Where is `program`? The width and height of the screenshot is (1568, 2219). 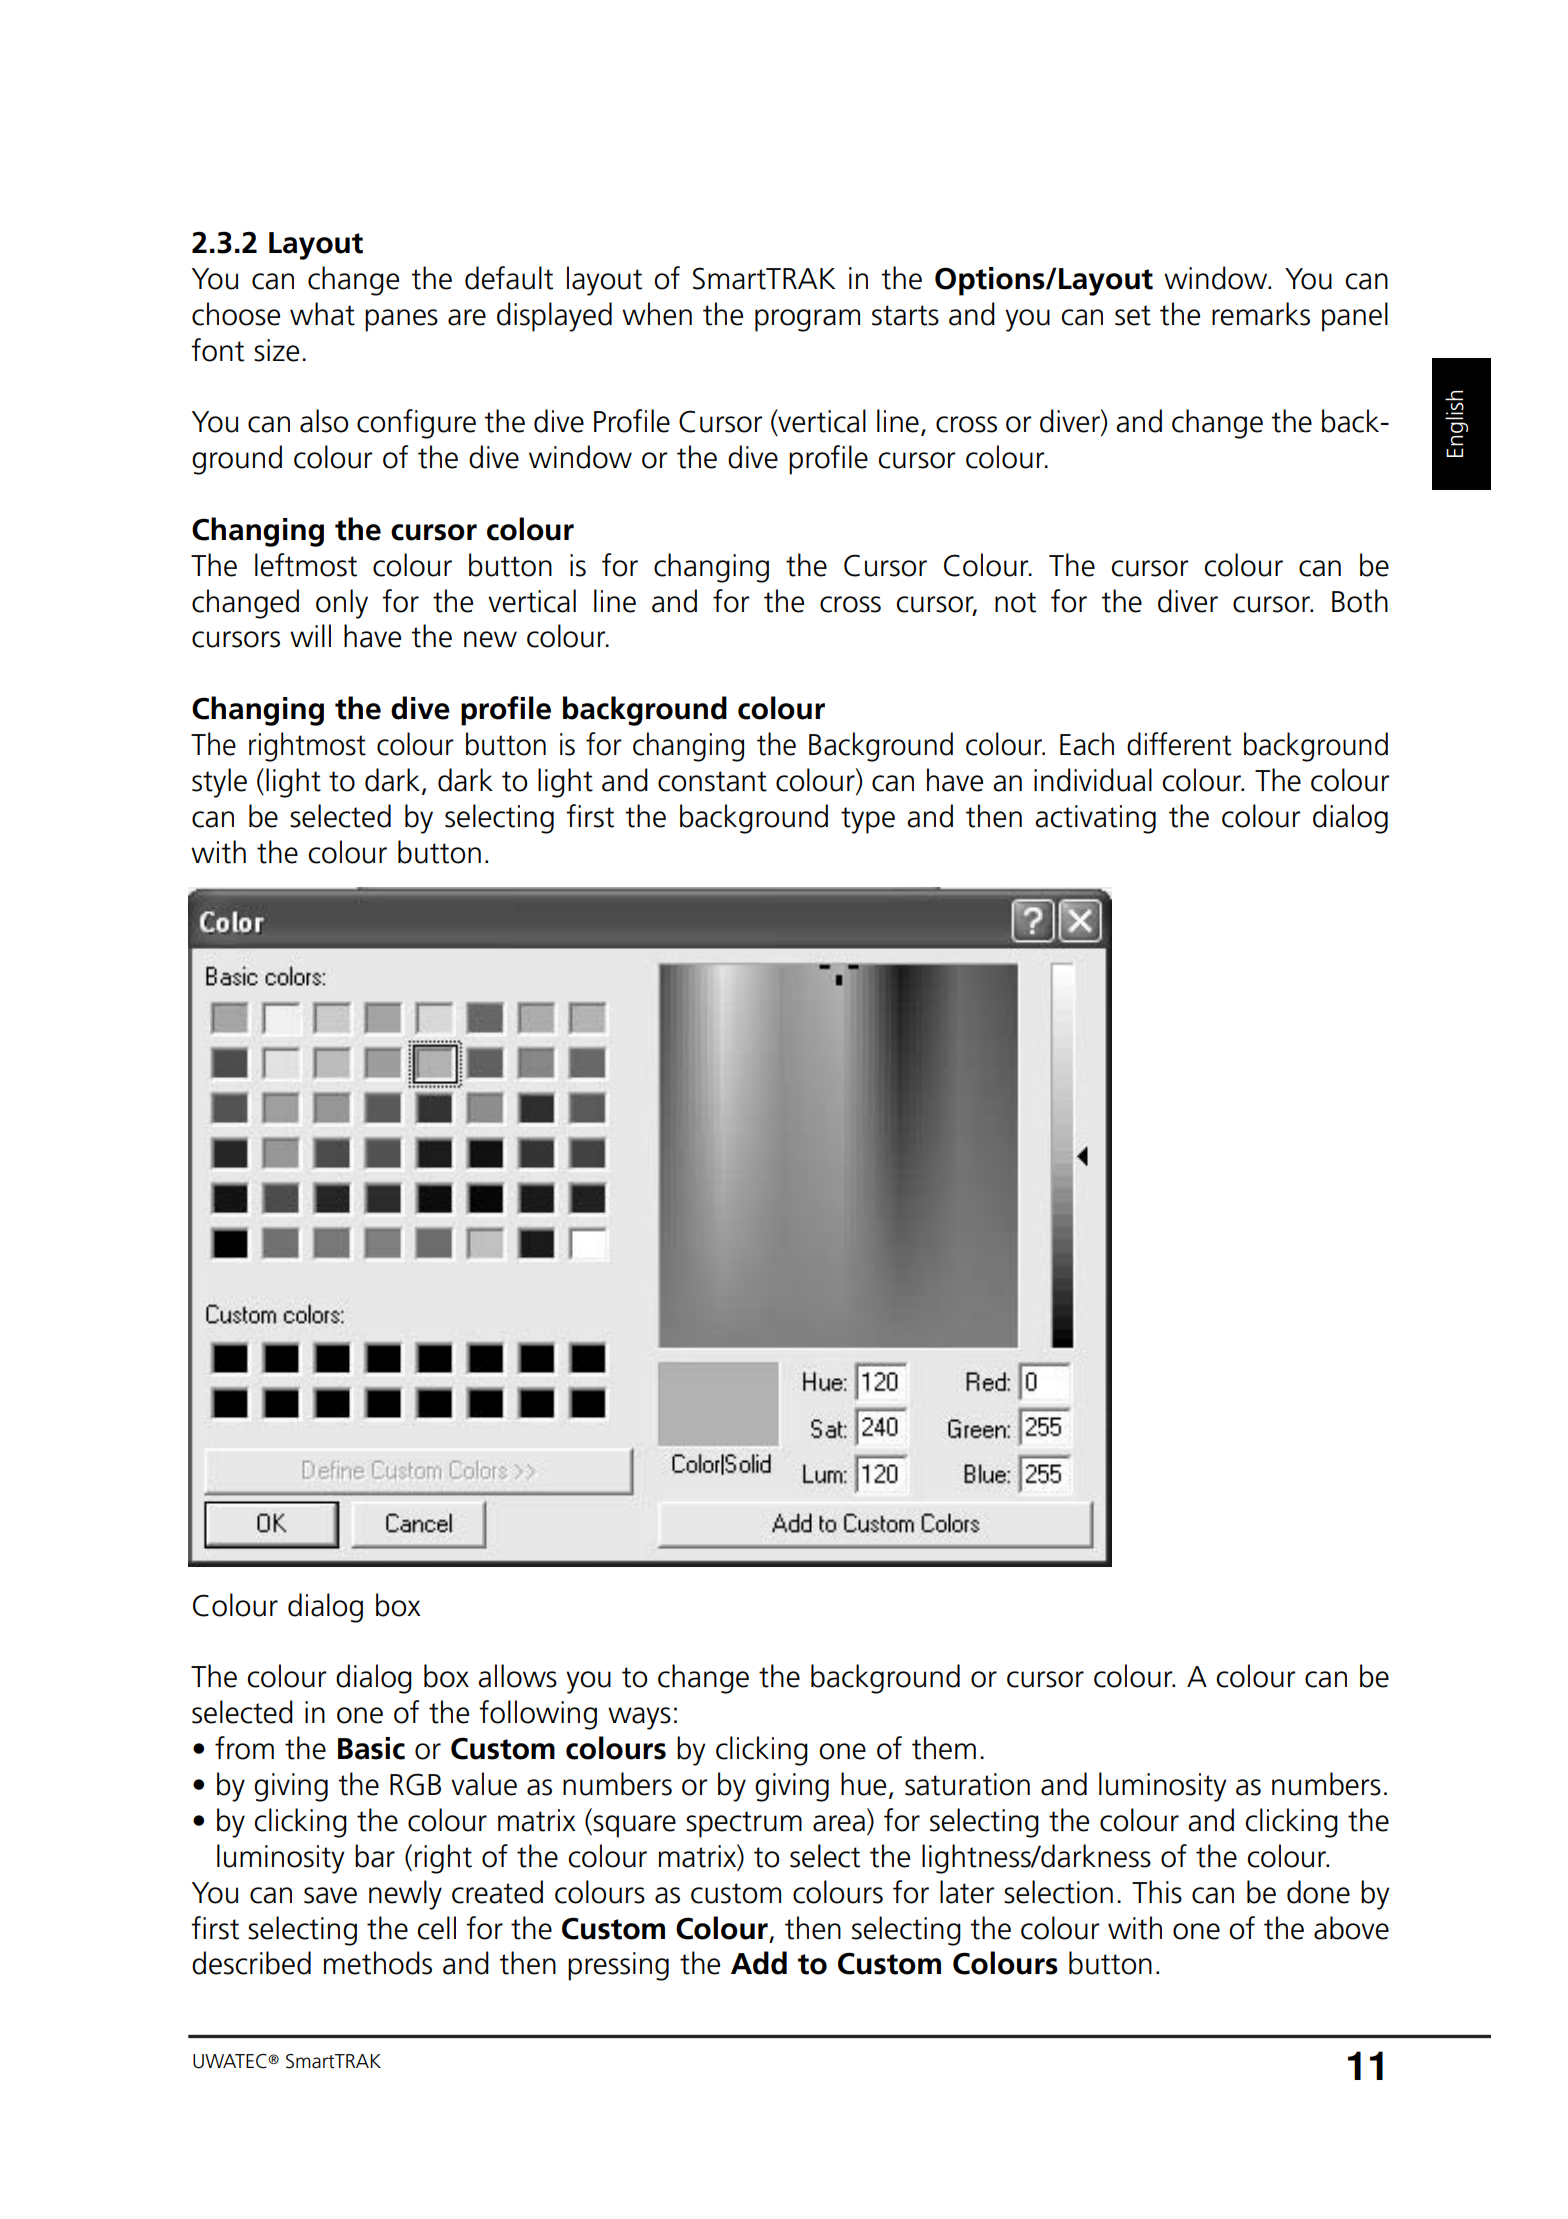
program is located at coordinates (807, 320).
